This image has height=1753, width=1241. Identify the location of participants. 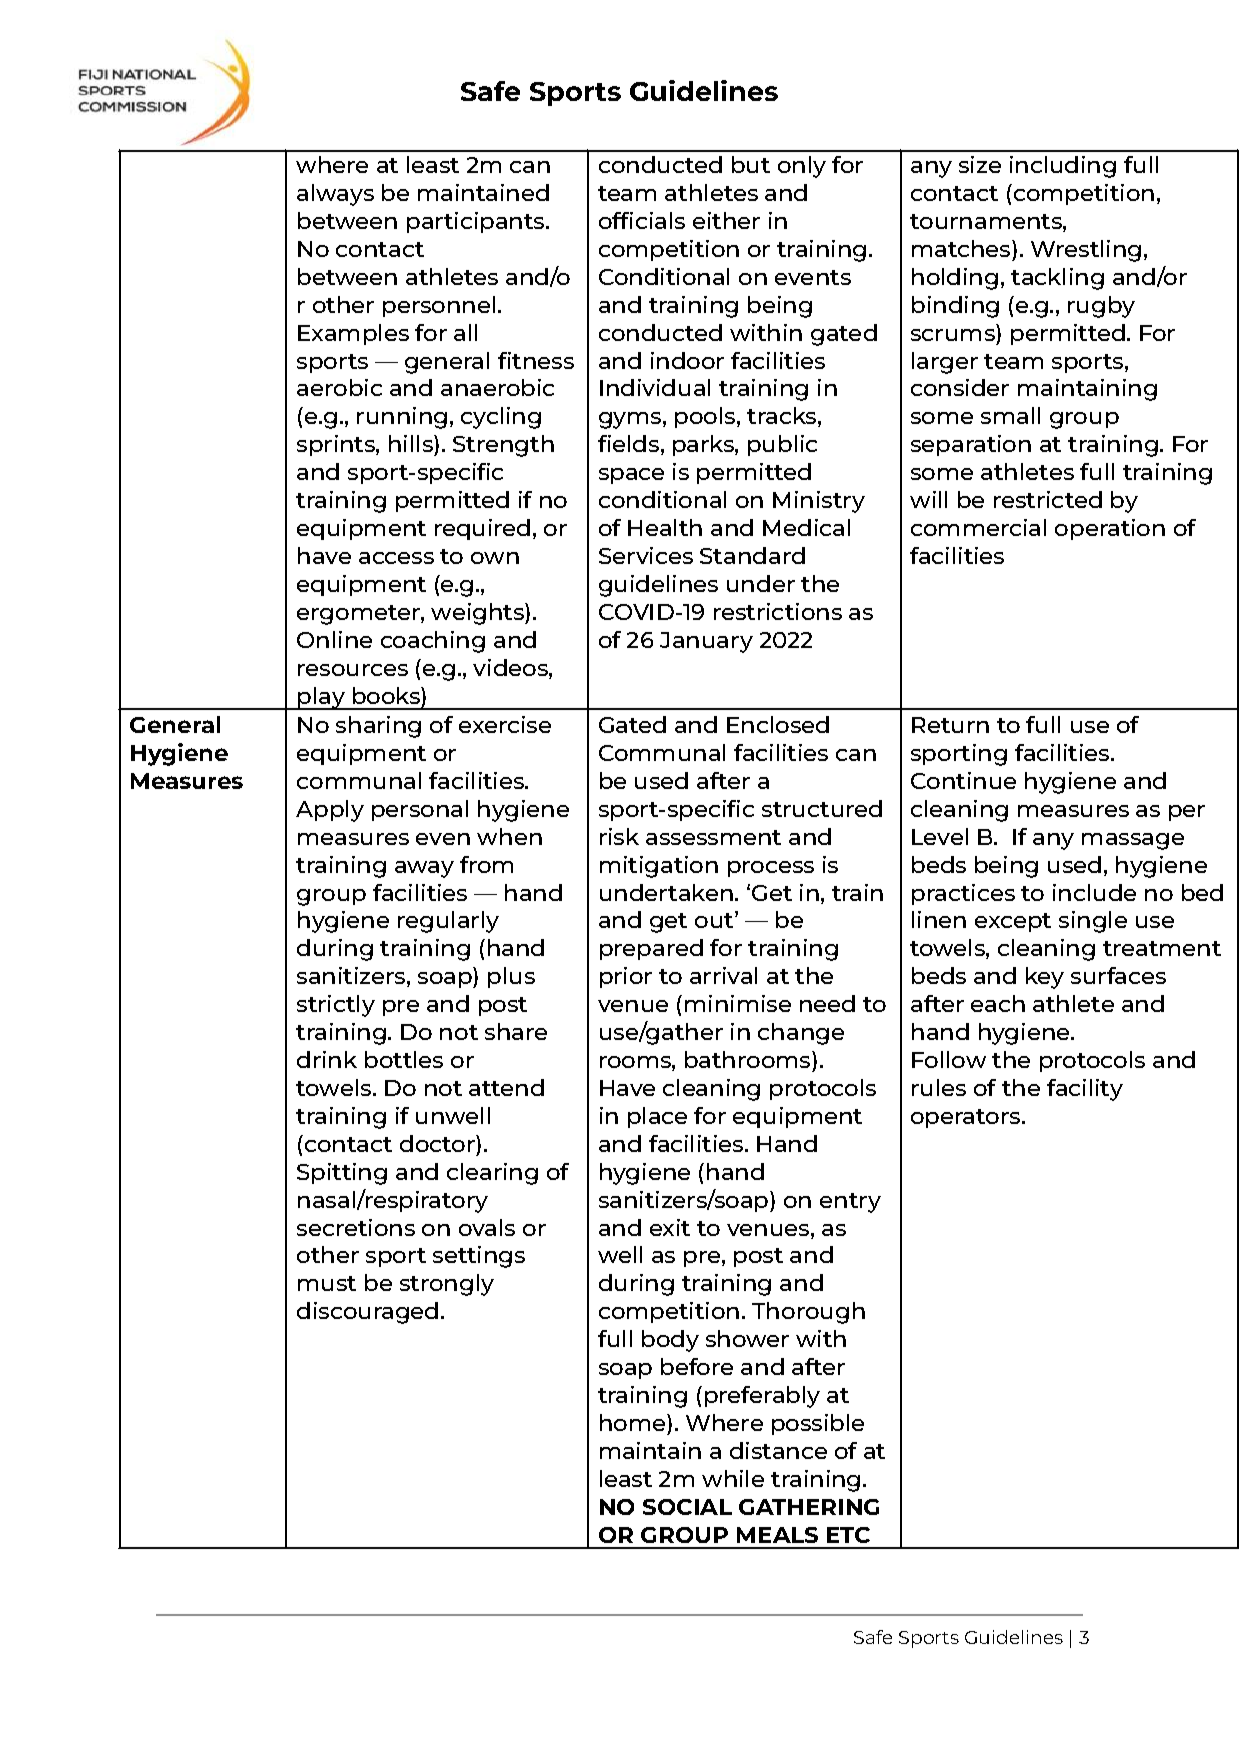
(477, 222).
